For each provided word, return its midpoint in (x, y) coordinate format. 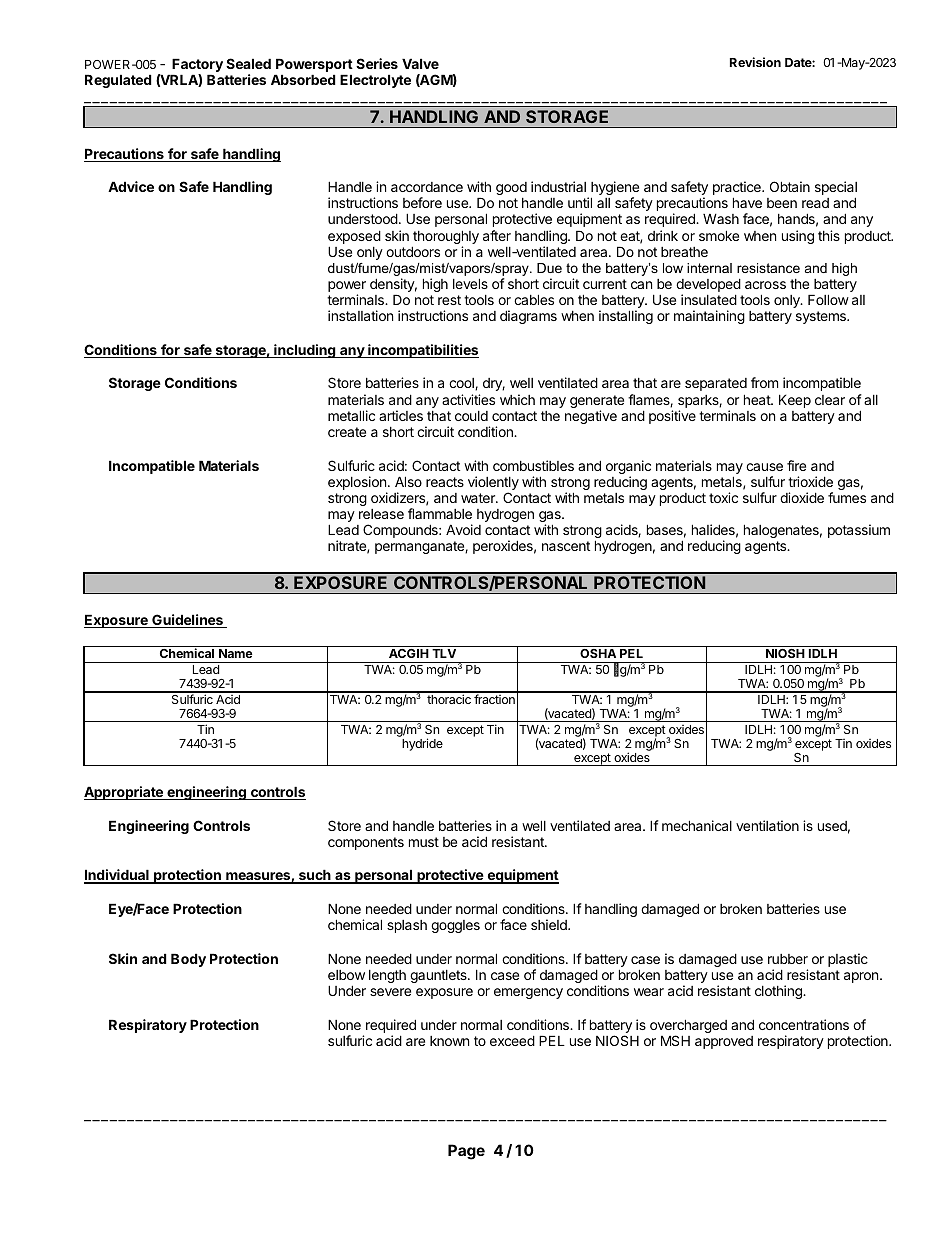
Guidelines (187, 621)
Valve (420, 63)
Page (466, 1152)
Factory (197, 66)
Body (188, 960)
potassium (859, 531)
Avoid (463, 529)
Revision (755, 62)
